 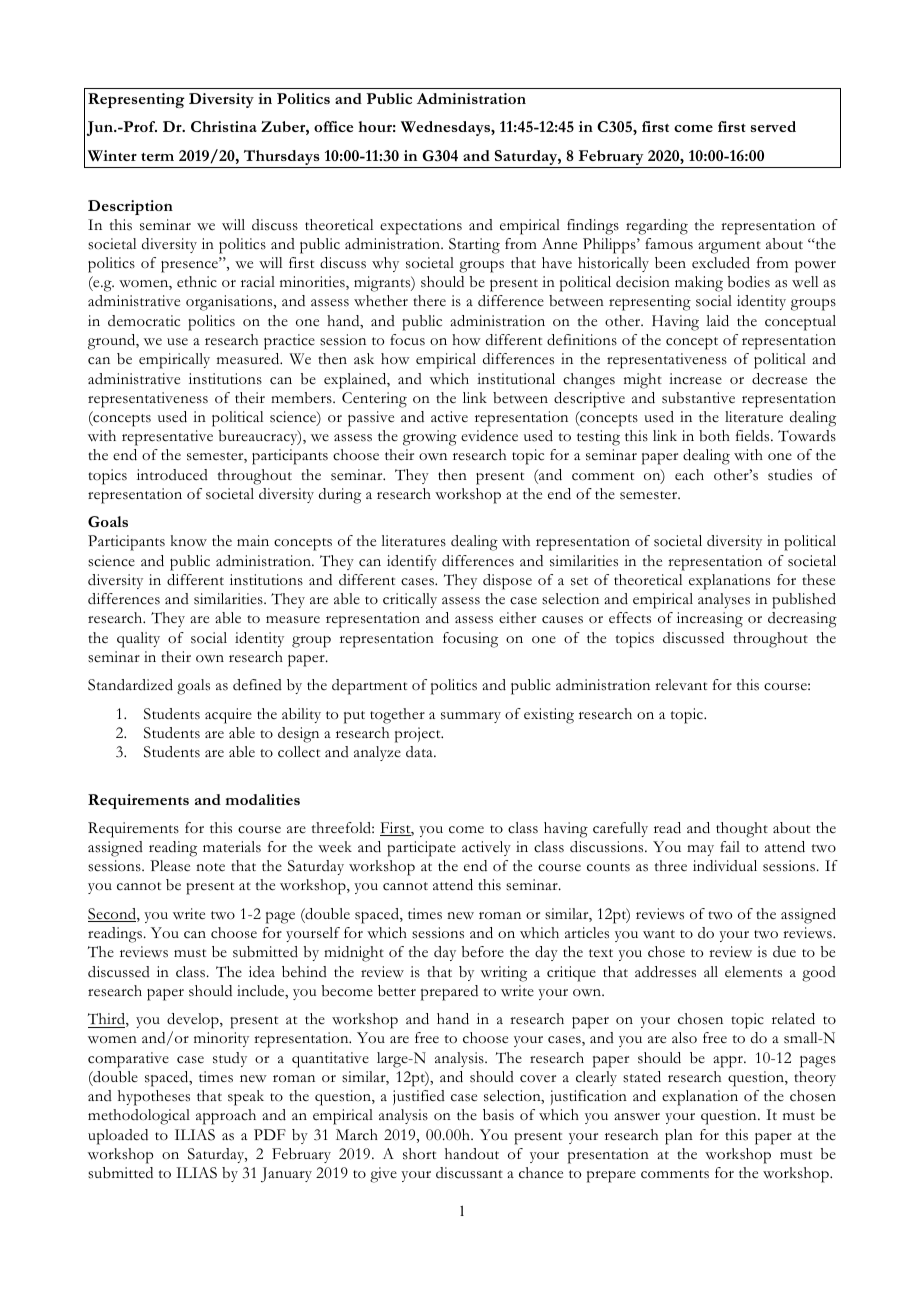 What do you see at coordinates (489, 436) in the document?
I see `evidence` at bounding box center [489, 436].
